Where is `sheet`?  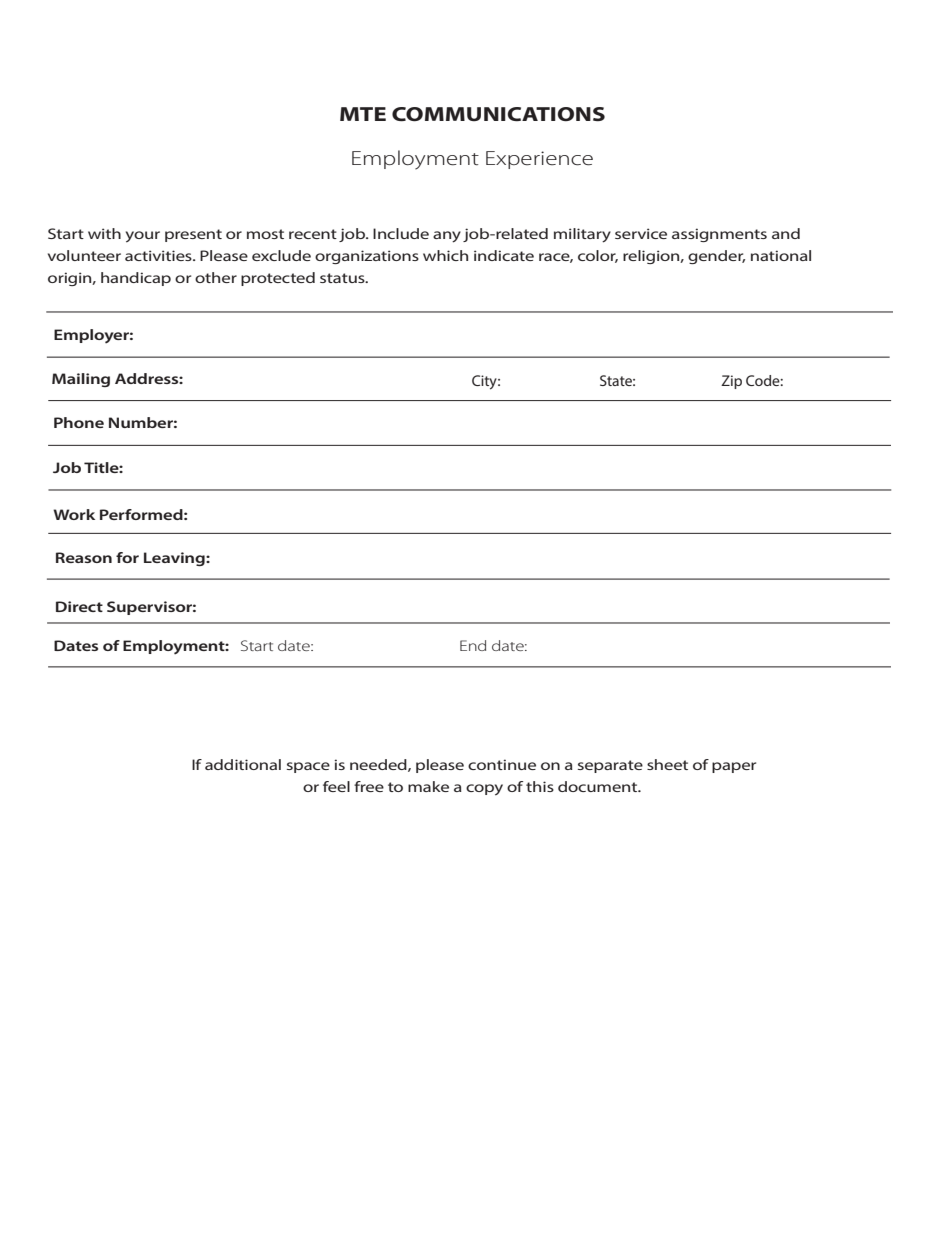
sheet is located at coordinates (667, 764).
